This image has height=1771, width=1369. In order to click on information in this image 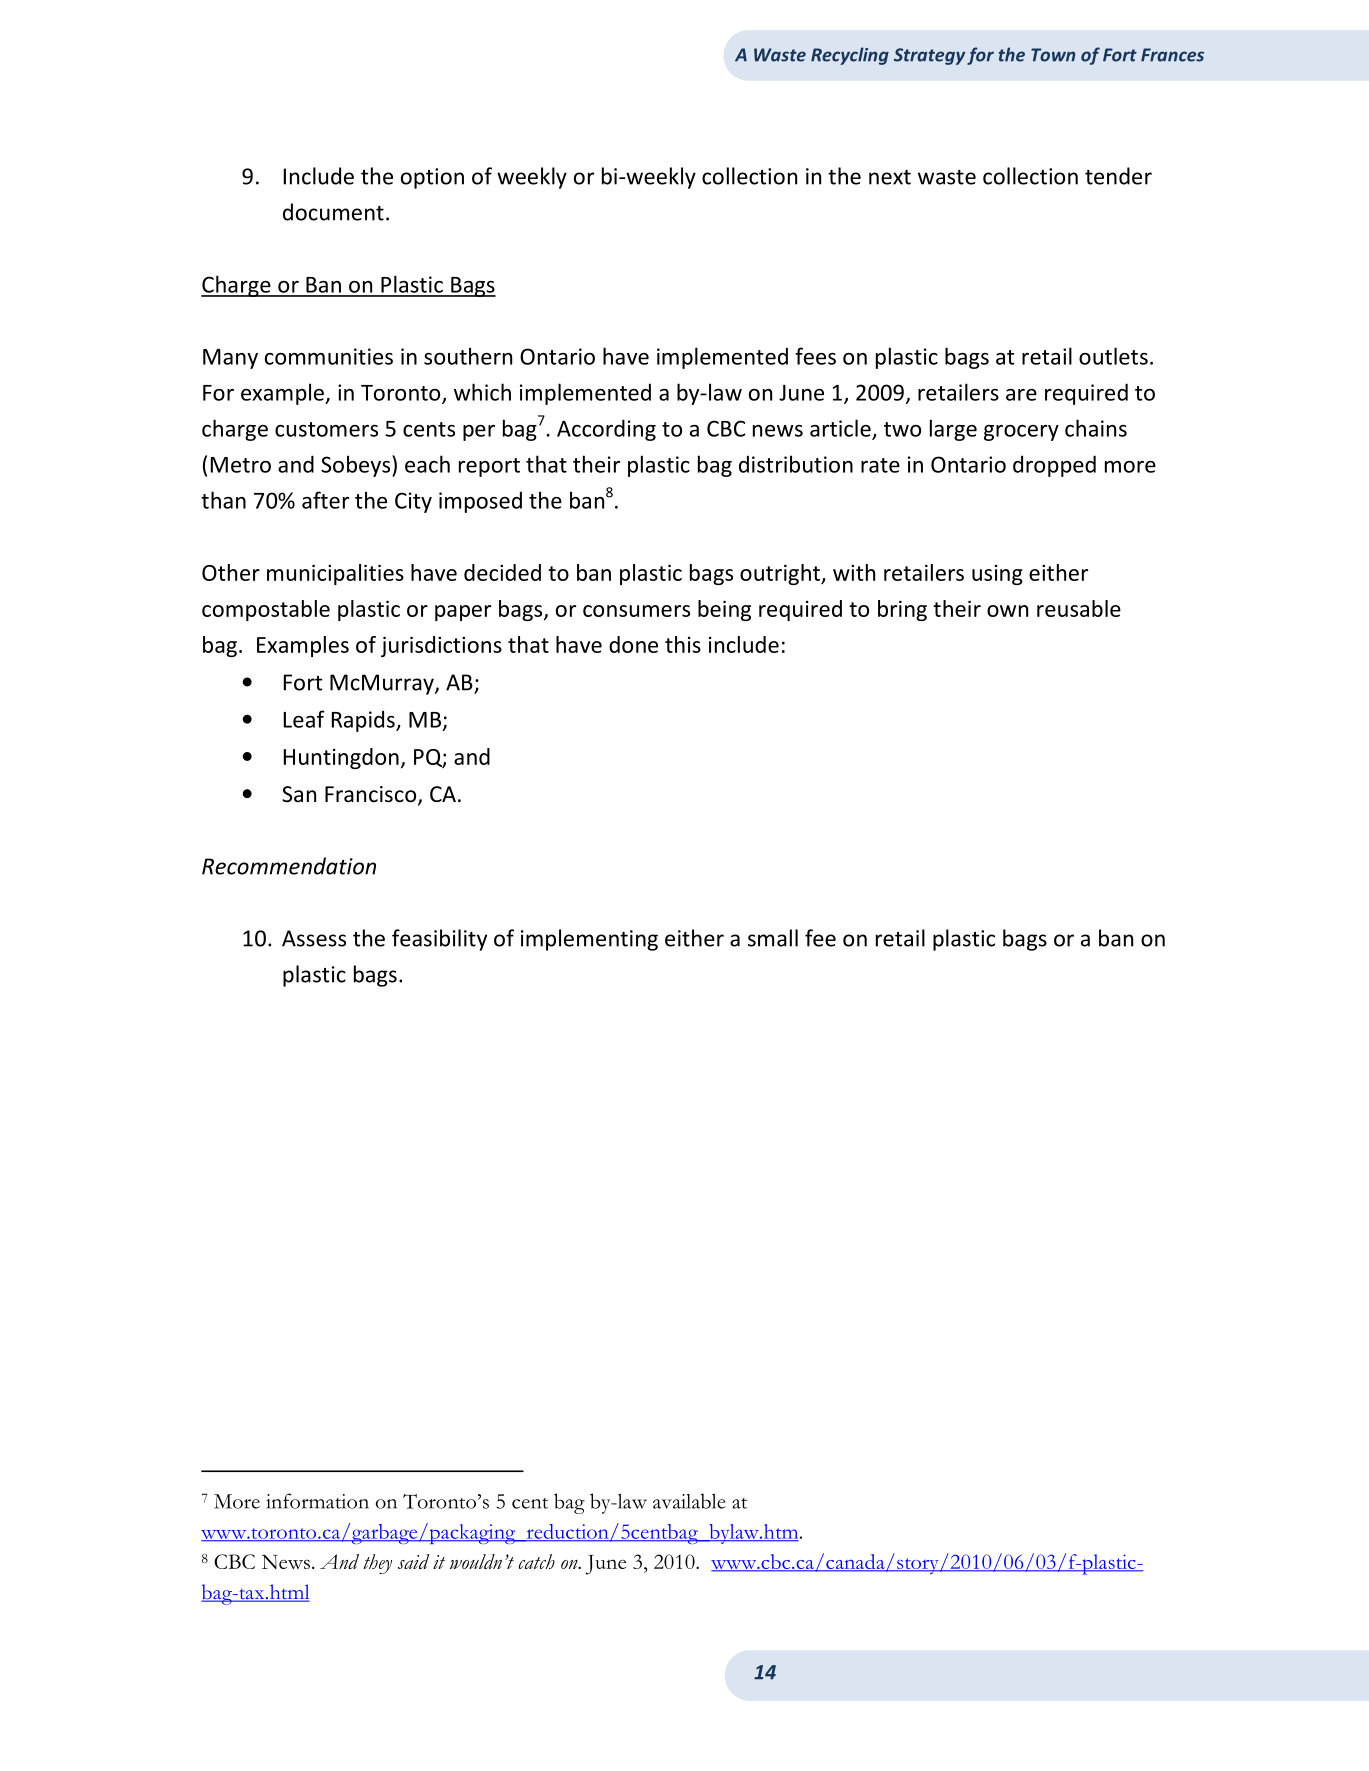, I will do `click(317, 1501)`.
